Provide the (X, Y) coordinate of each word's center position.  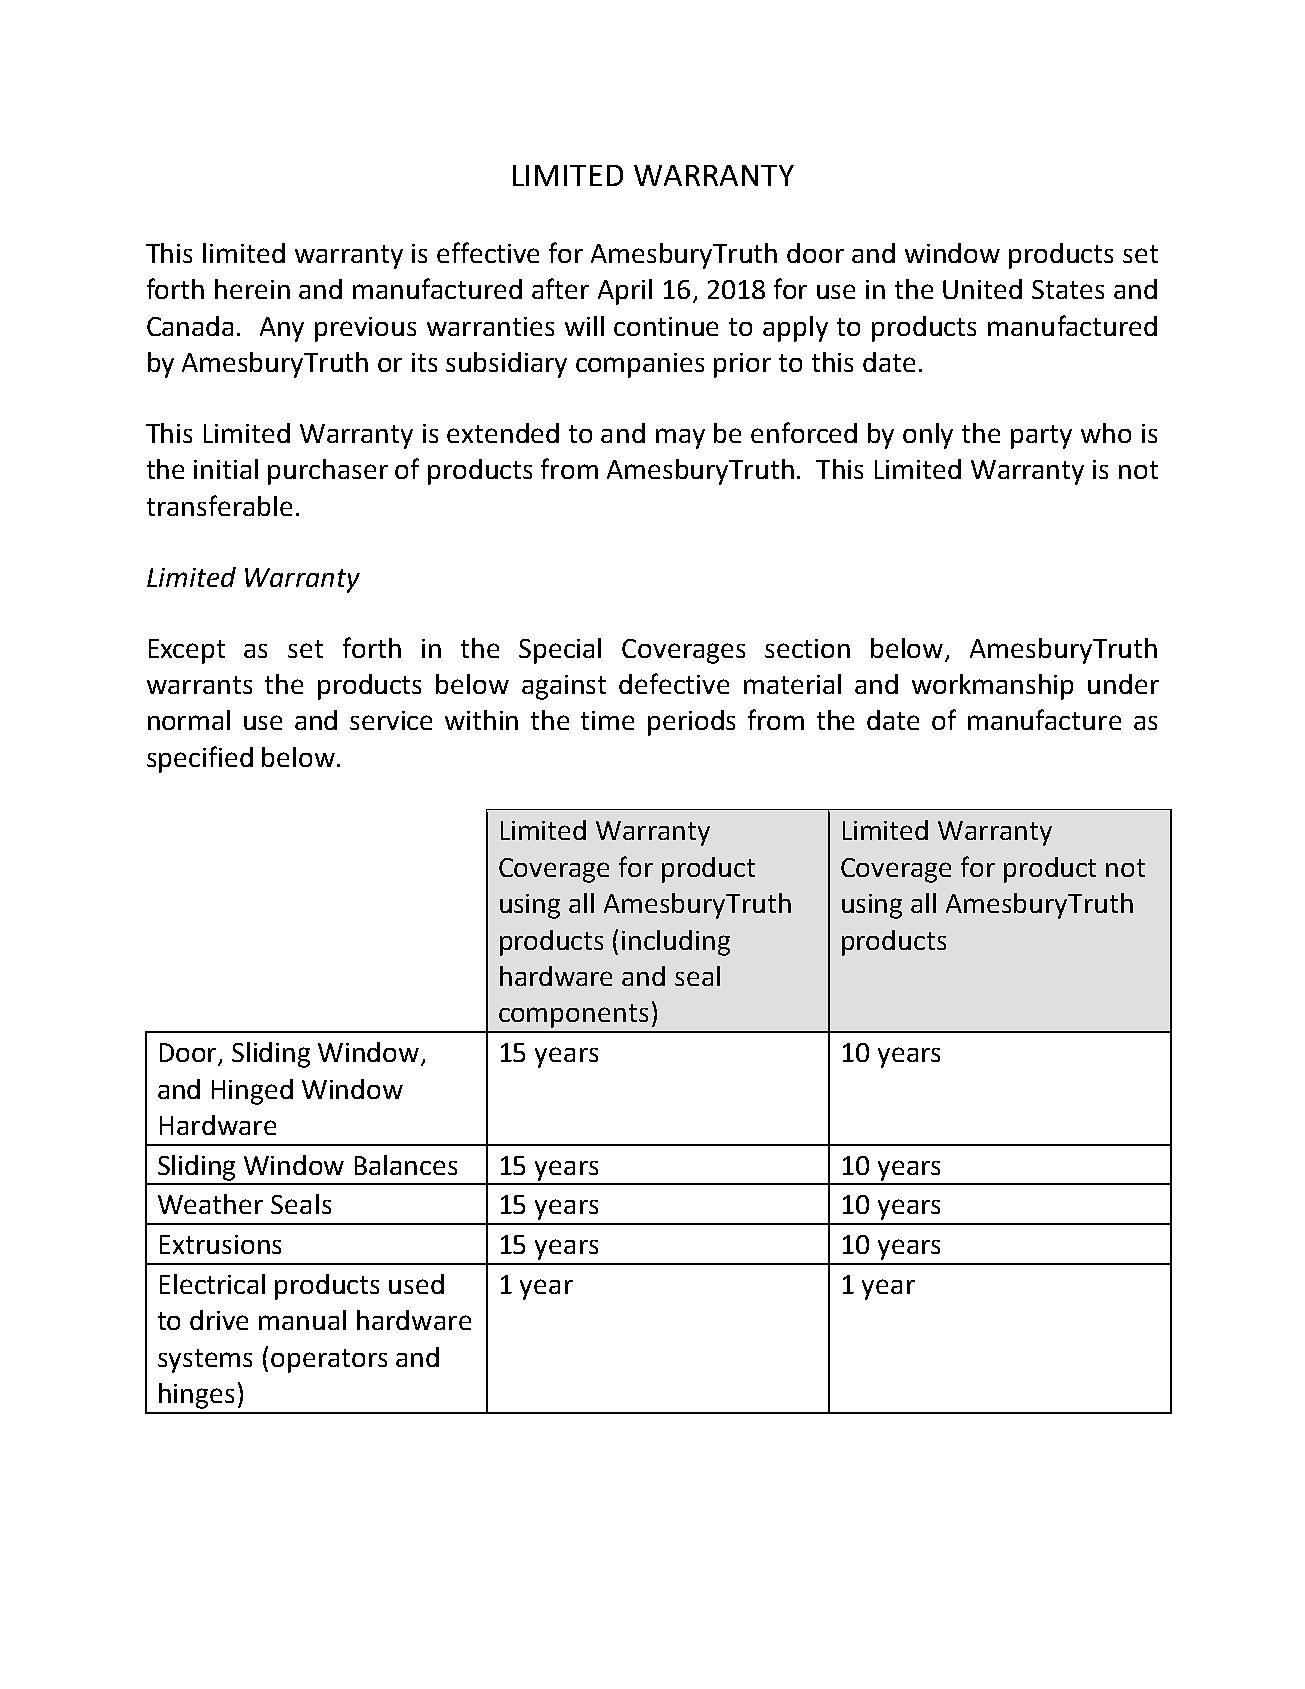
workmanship (992, 687)
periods (691, 723)
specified (200, 759)
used (416, 1284)
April (625, 292)
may (680, 438)
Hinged (252, 1092)
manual (302, 1320)
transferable (219, 505)
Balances (406, 1165)
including (676, 943)
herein (252, 289)
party (1041, 437)
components (573, 1016)
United (982, 289)
